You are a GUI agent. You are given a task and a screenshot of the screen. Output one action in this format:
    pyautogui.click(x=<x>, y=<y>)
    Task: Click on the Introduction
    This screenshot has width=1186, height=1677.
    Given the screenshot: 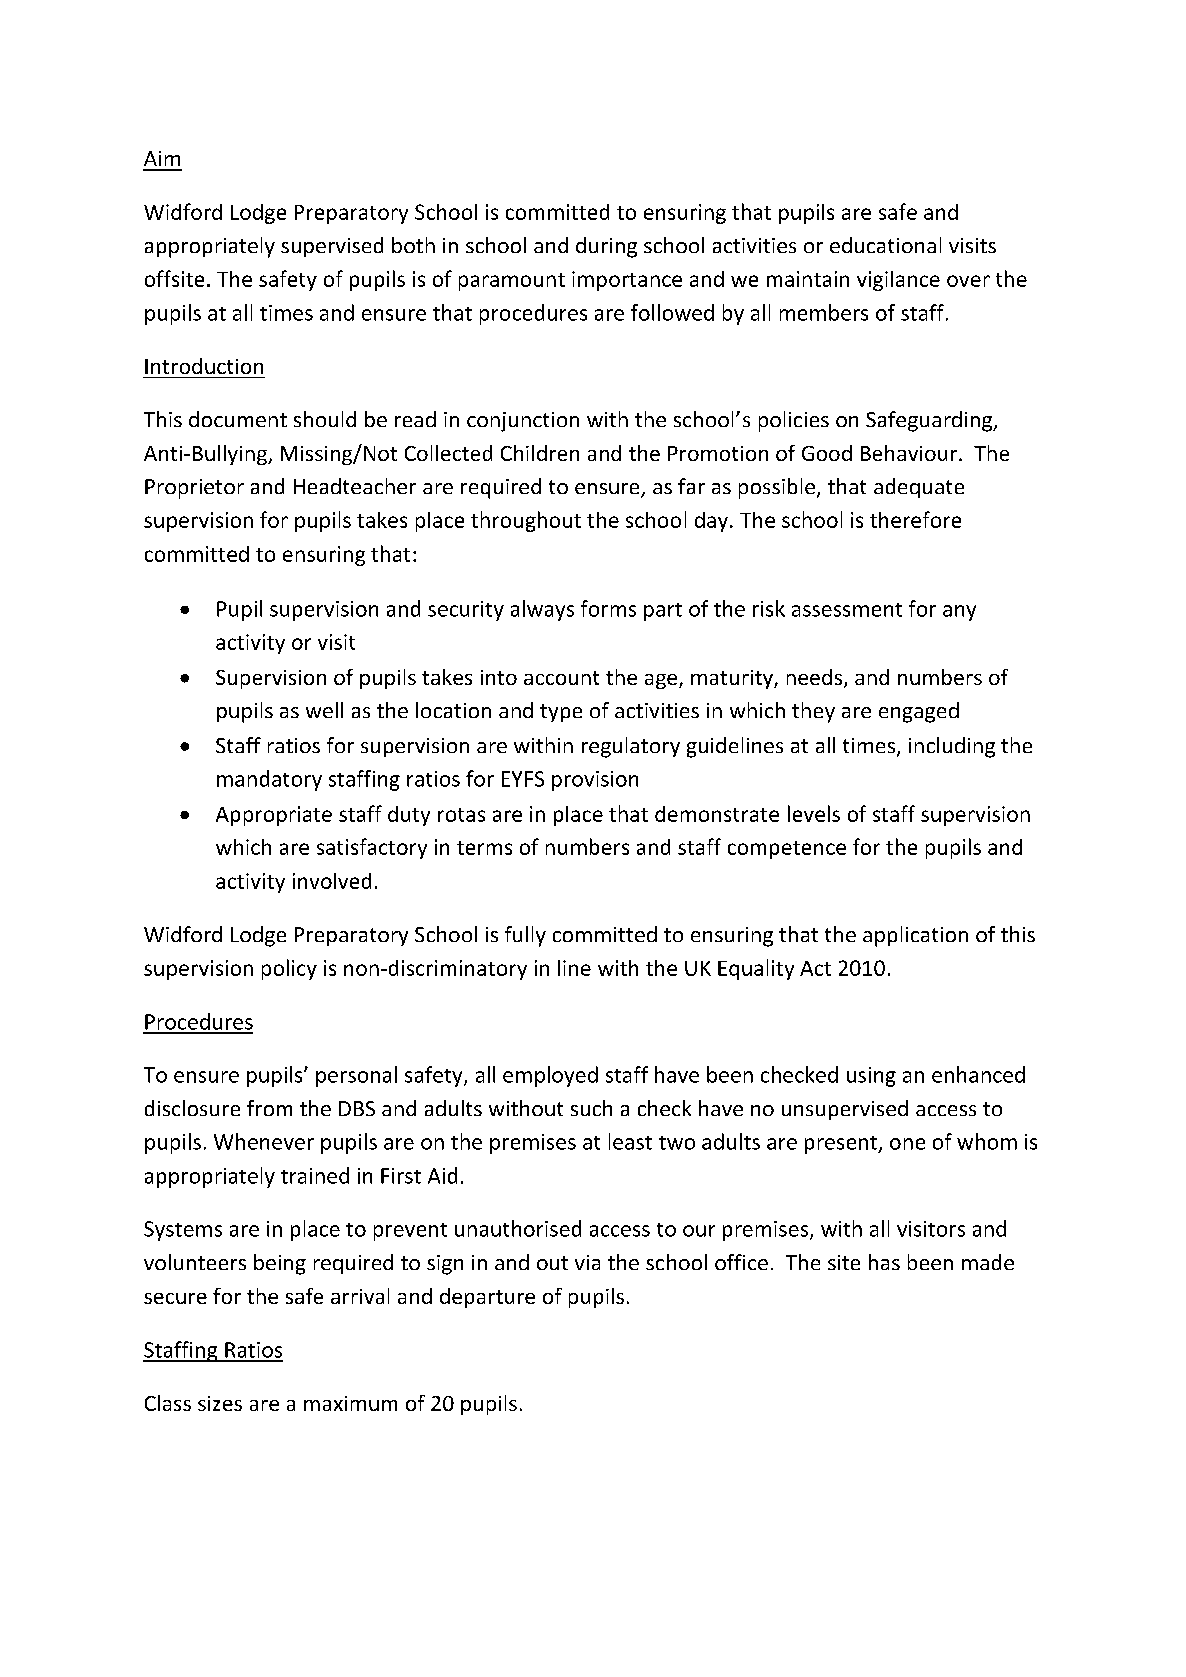 What is the action you would take?
    pyautogui.click(x=204, y=366)
